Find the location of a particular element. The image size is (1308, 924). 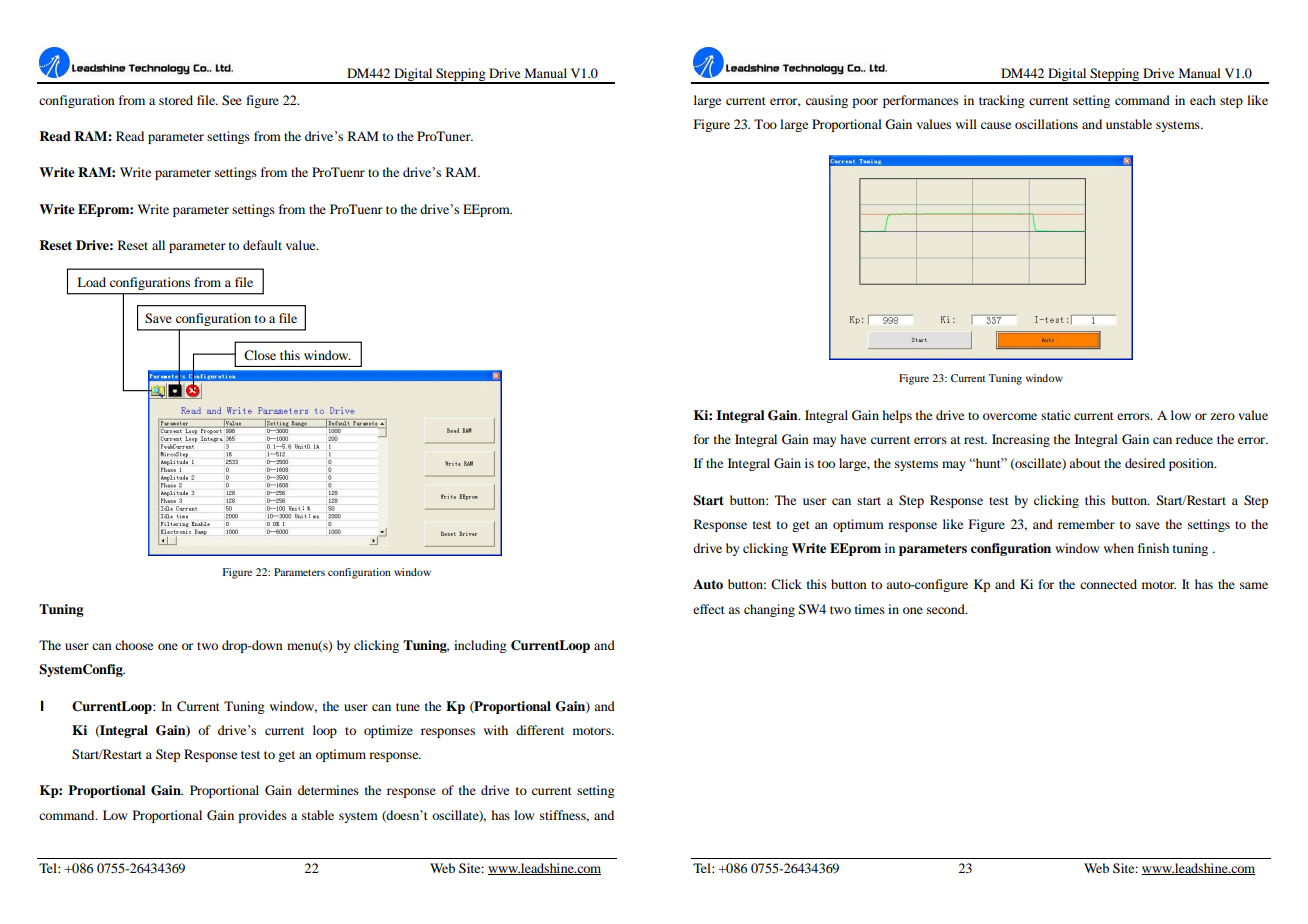

provides is located at coordinates (262, 816).
